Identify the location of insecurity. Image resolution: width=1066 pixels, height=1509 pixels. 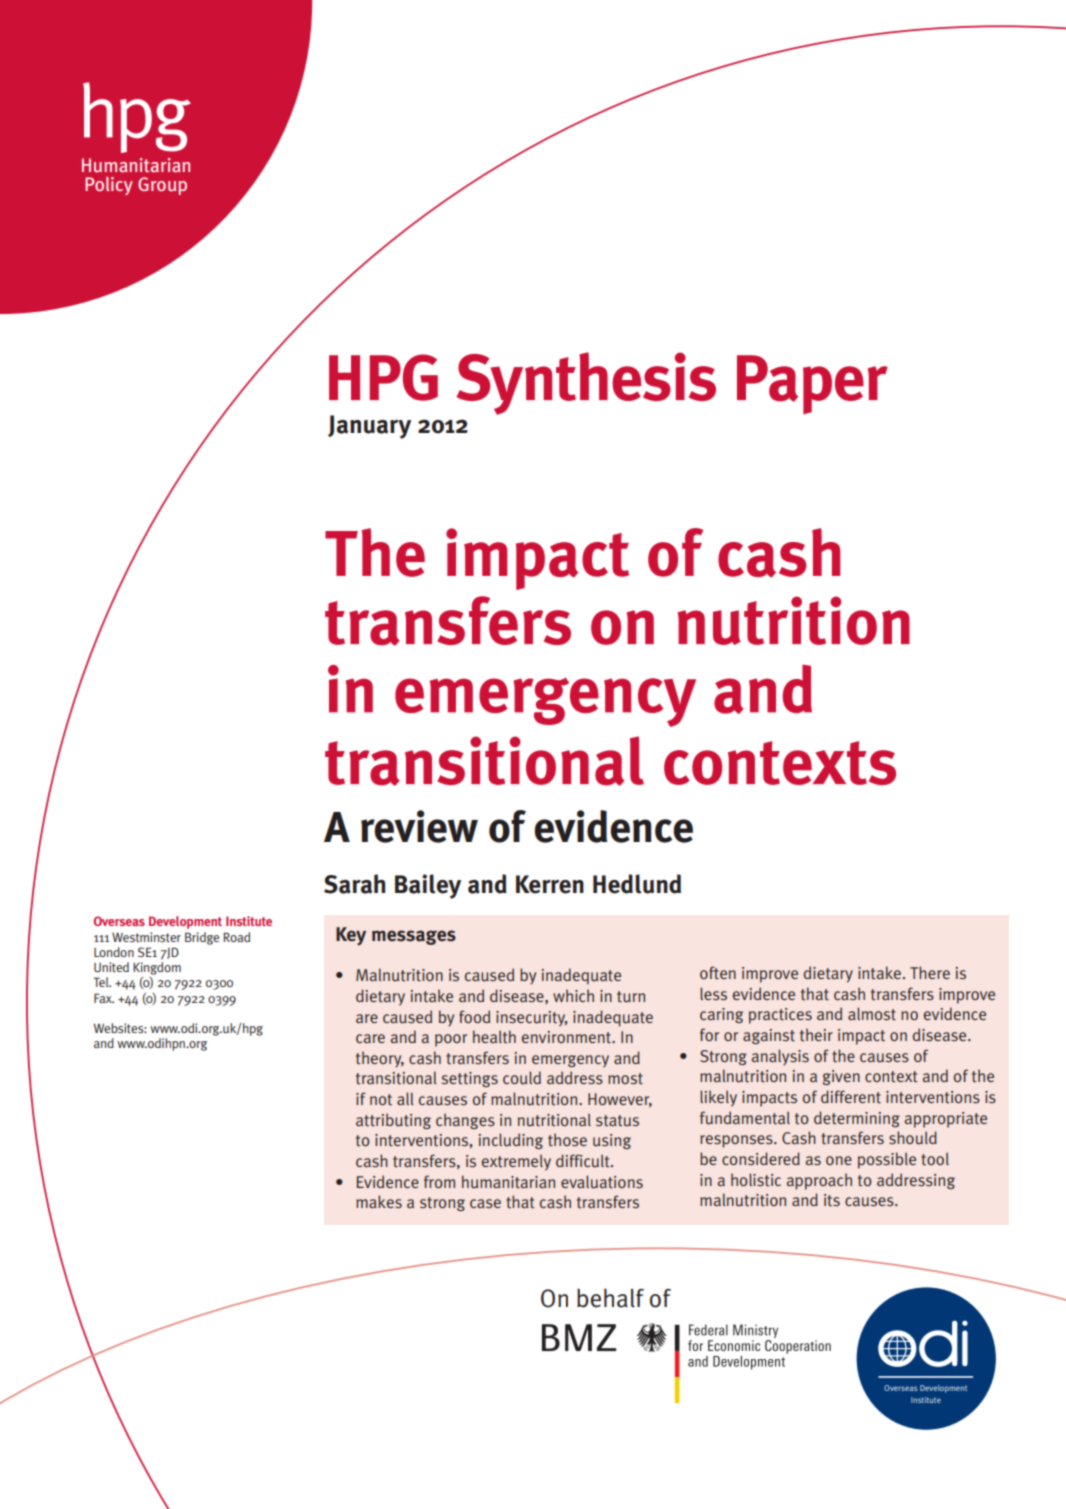
(532, 1019).
